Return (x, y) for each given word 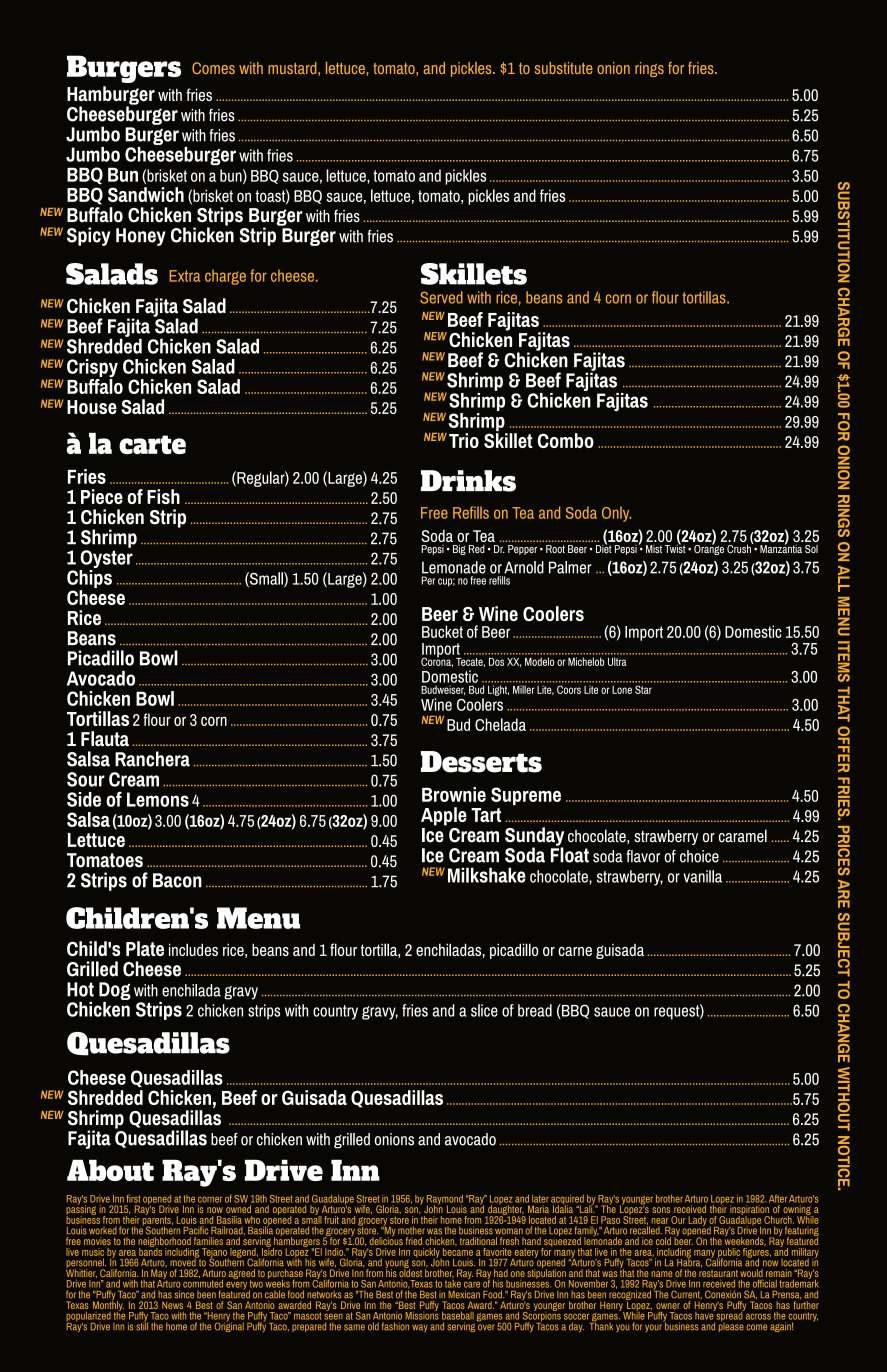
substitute (564, 68)
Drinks (468, 481)
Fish (163, 496)
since (184, 1294)
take (453, 1284)
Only (616, 514)
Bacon (177, 880)
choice (699, 856)
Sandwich (146, 194)
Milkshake (487, 875)
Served (441, 297)
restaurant (718, 1273)
